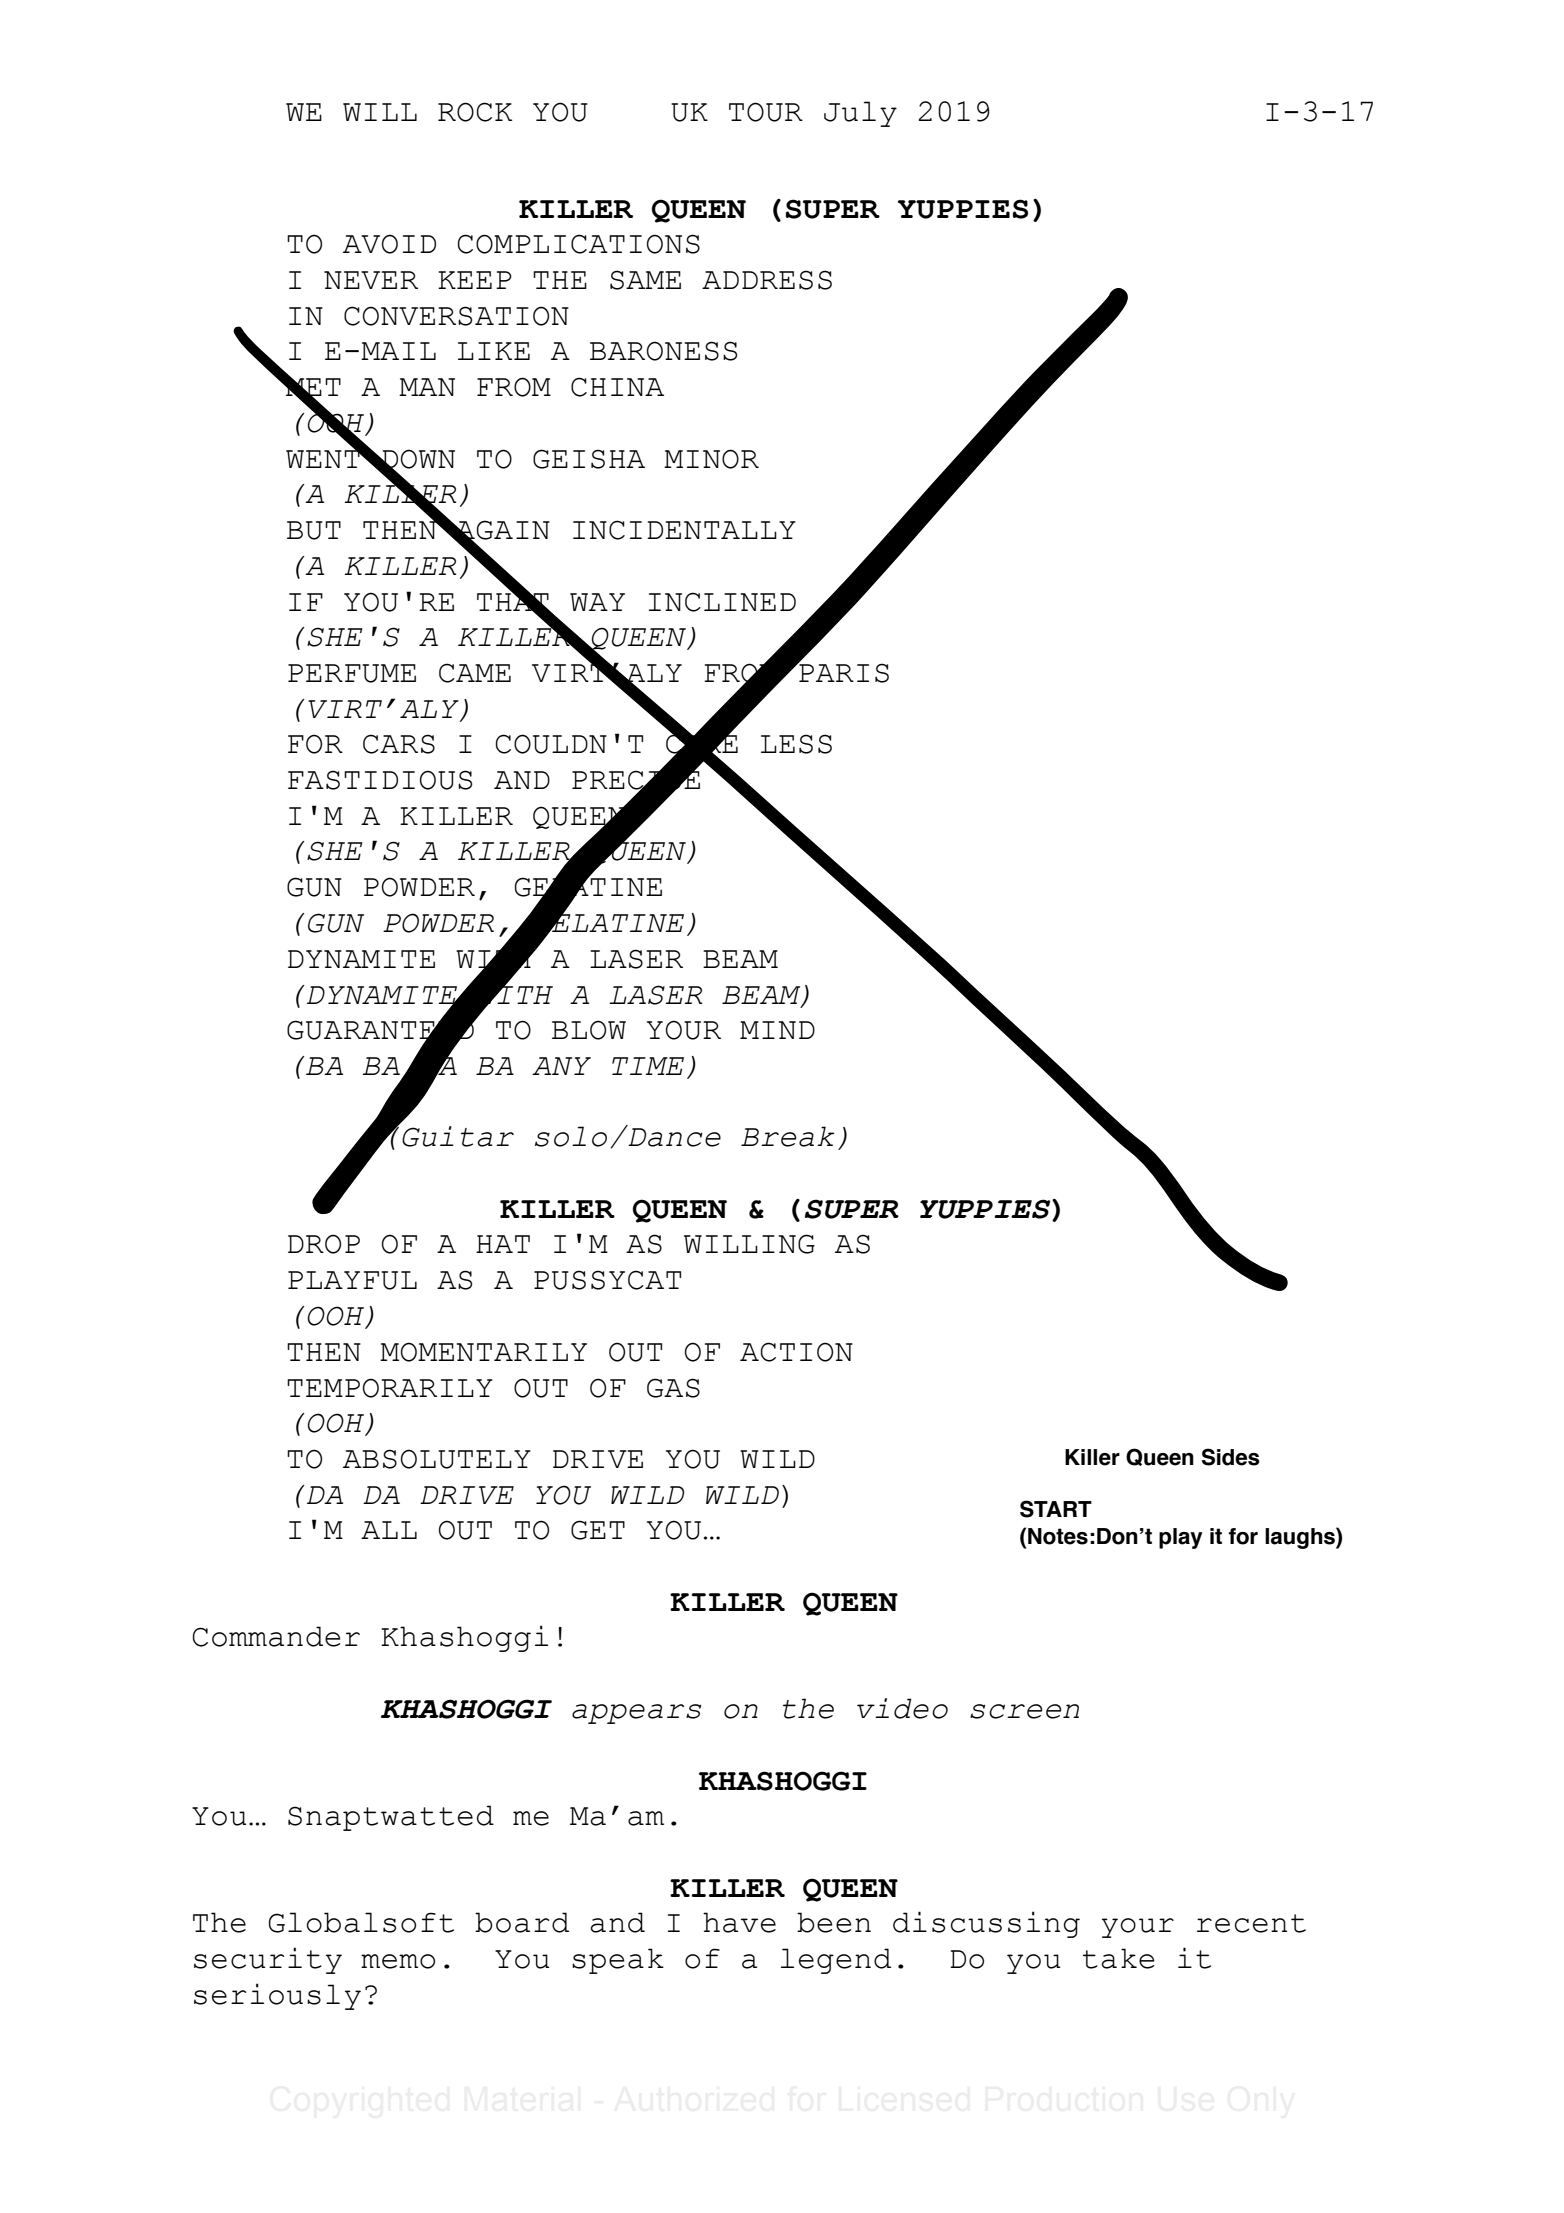  What do you see at coordinates (766, 112) in the screenshot?
I see `TOUR` at bounding box center [766, 112].
